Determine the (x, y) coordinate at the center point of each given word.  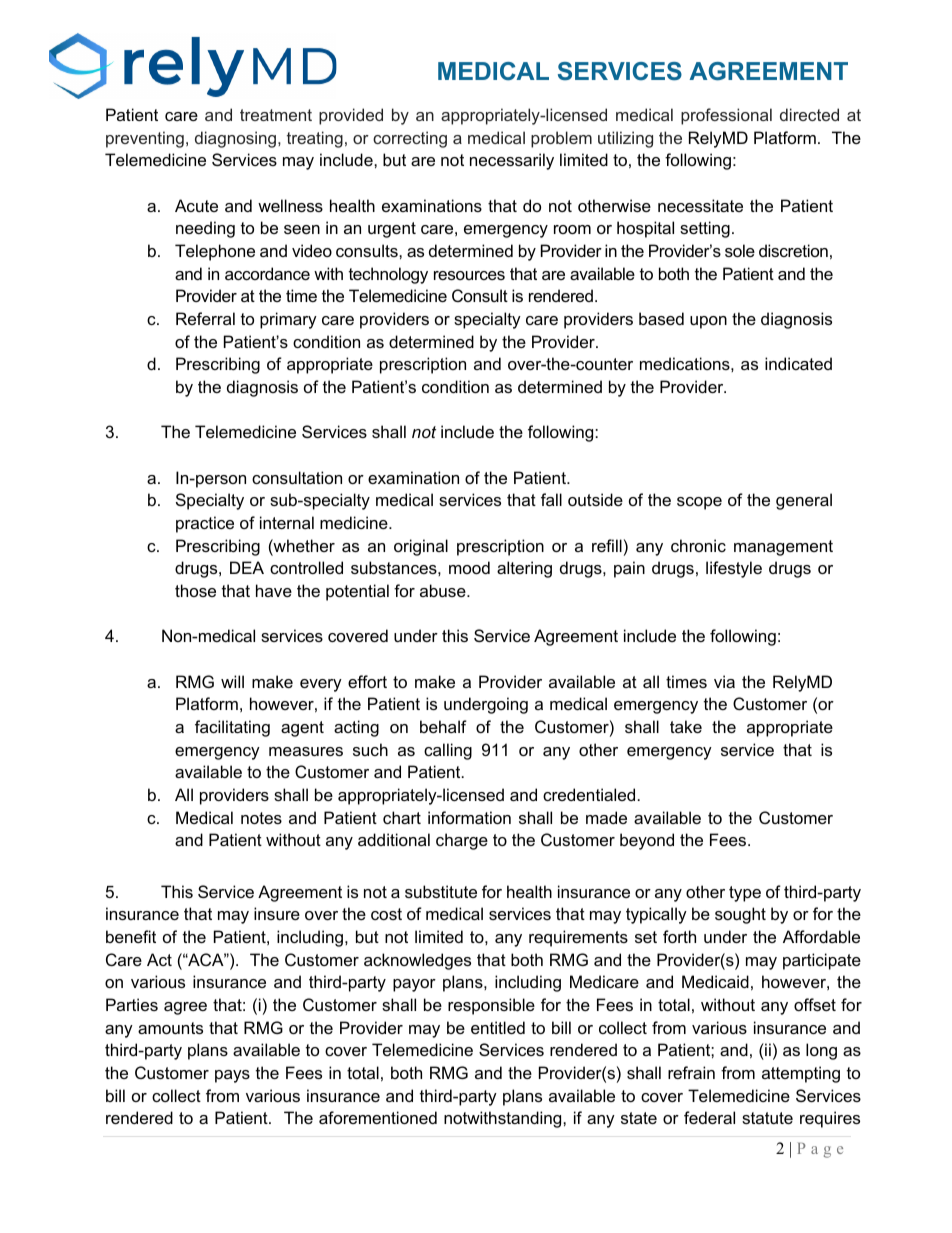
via (724, 681)
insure (277, 913)
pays (232, 1076)
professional (726, 116)
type (745, 894)
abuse (444, 590)
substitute (441, 891)
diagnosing (237, 139)
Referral (205, 318)
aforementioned (378, 1117)
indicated (798, 363)
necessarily (512, 161)
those (195, 590)
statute (767, 1118)
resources (469, 275)
